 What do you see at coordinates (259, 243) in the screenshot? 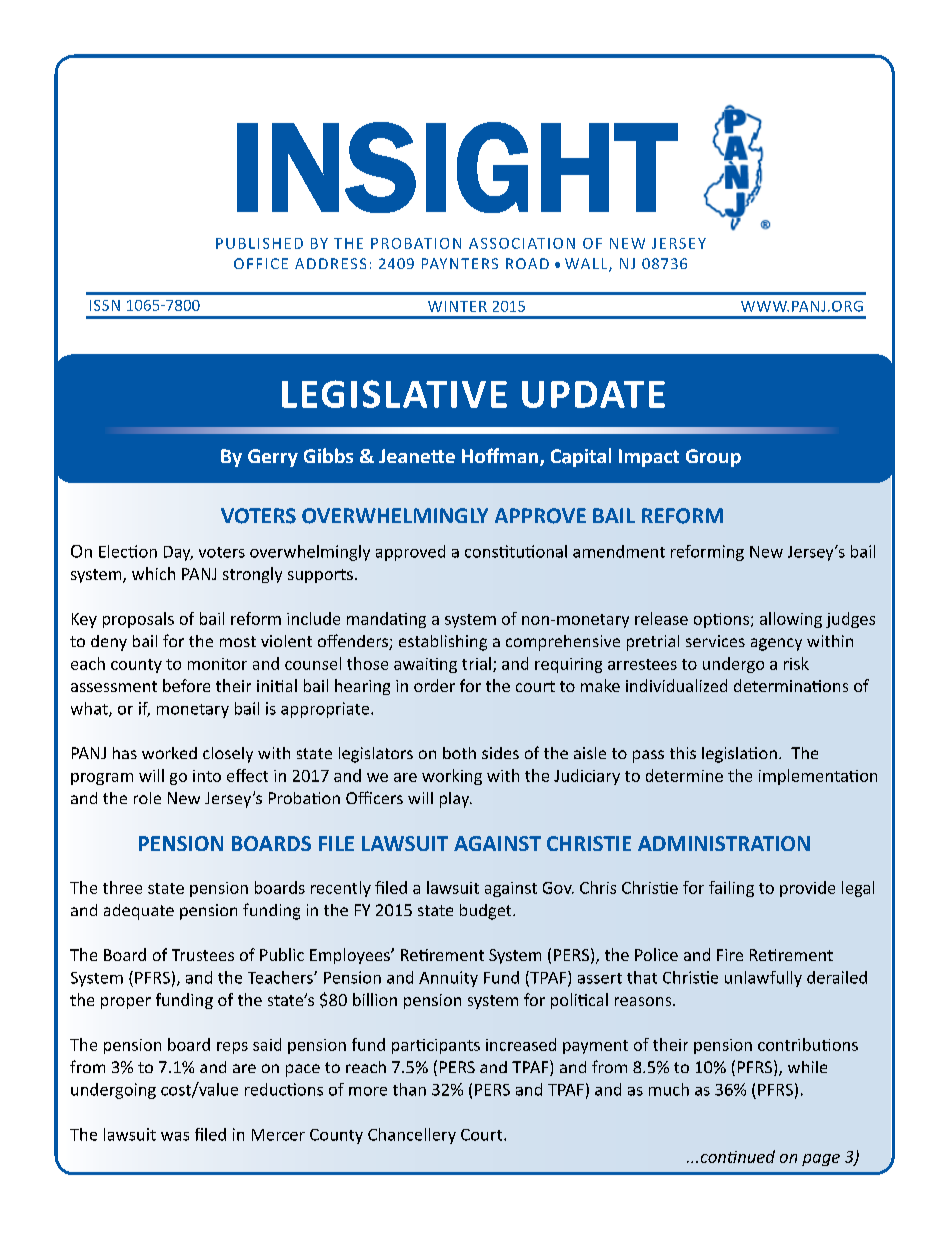
I see `PUBLISHED` at bounding box center [259, 243].
